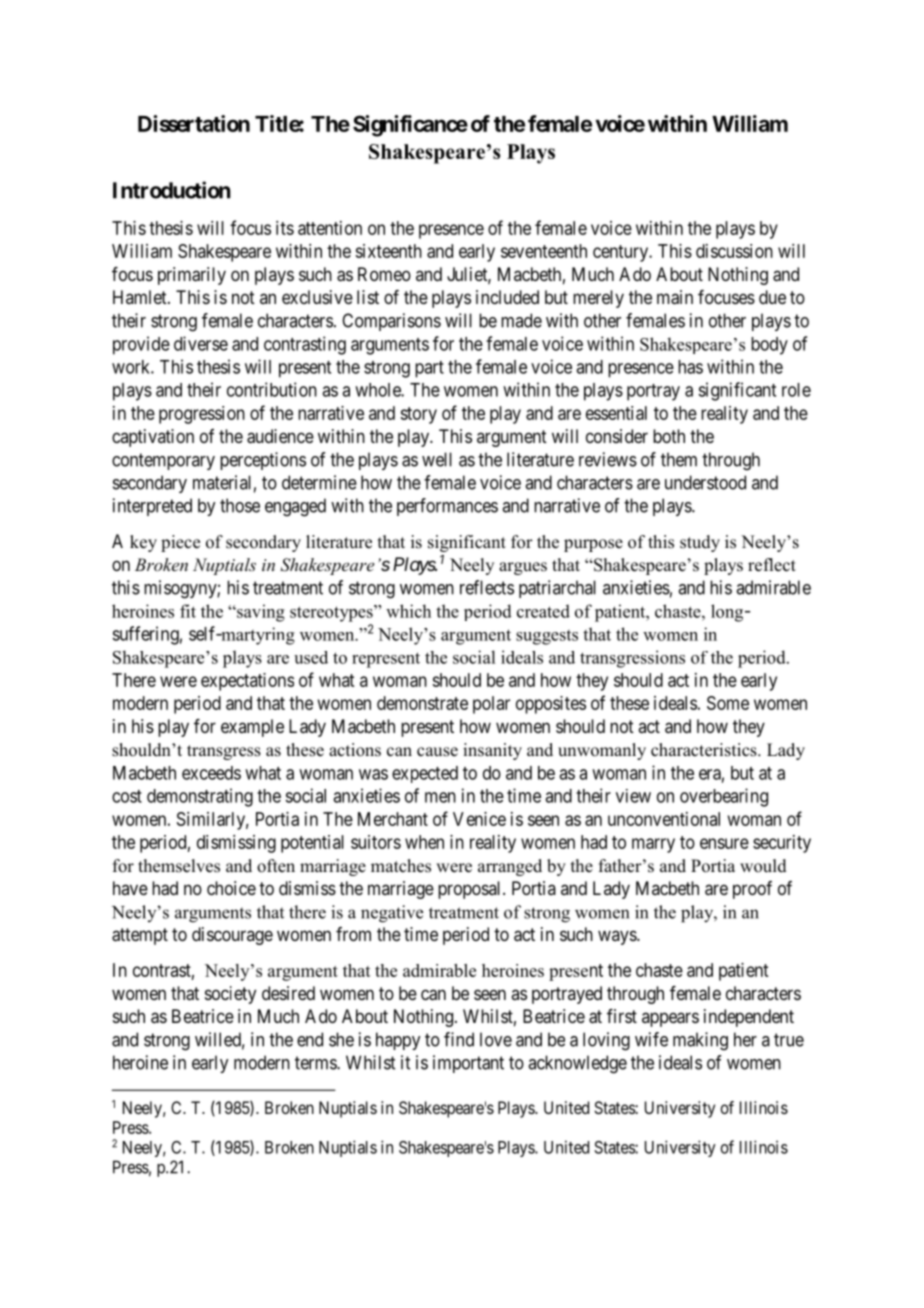  What do you see at coordinates (437, 752) in the screenshot?
I see `cause` at bounding box center [437, 752].
